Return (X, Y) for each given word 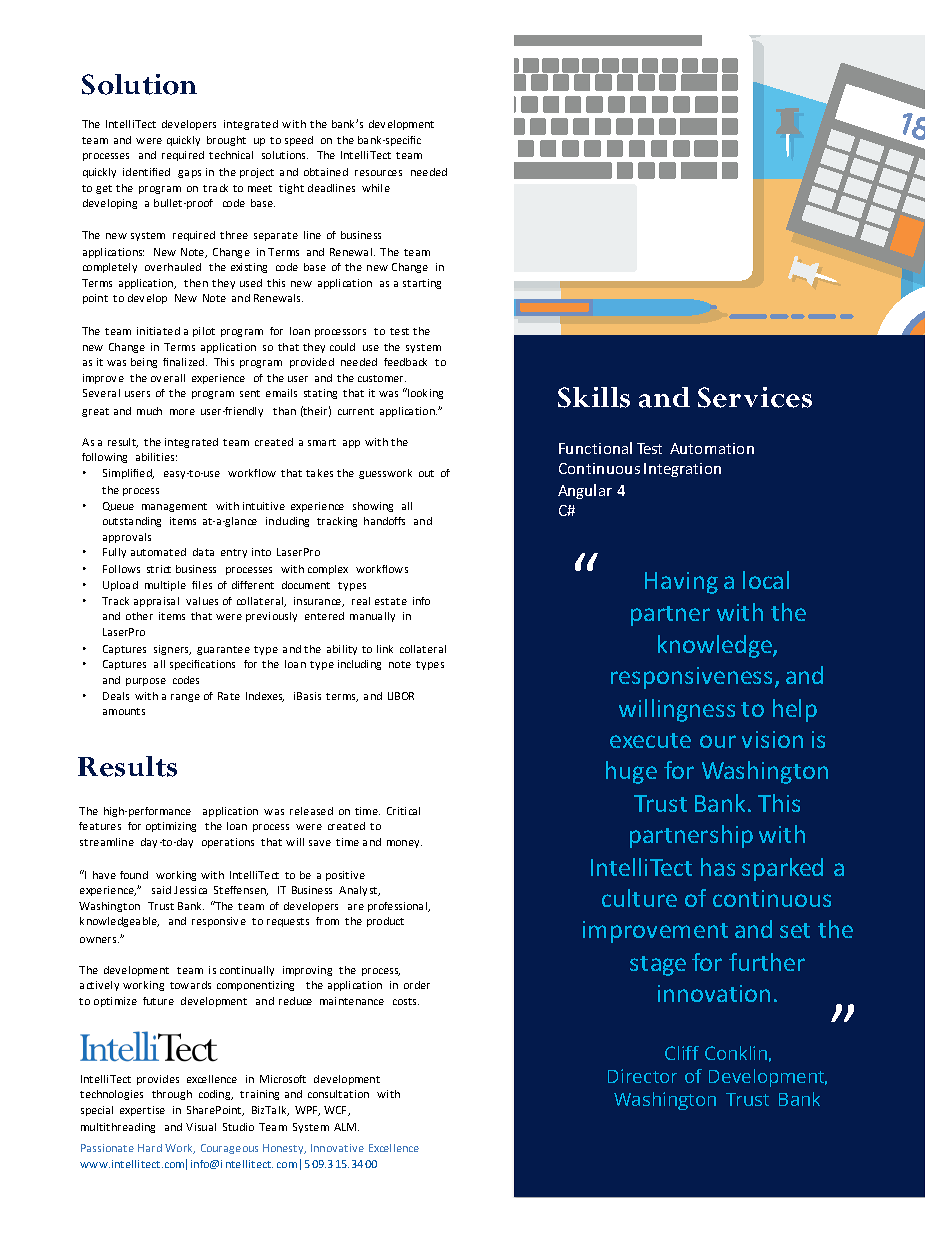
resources (378, 173)
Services (755, 397)
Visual (201, 1127)
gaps (189, 174)
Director (642, 1076)
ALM (346, 1127)
